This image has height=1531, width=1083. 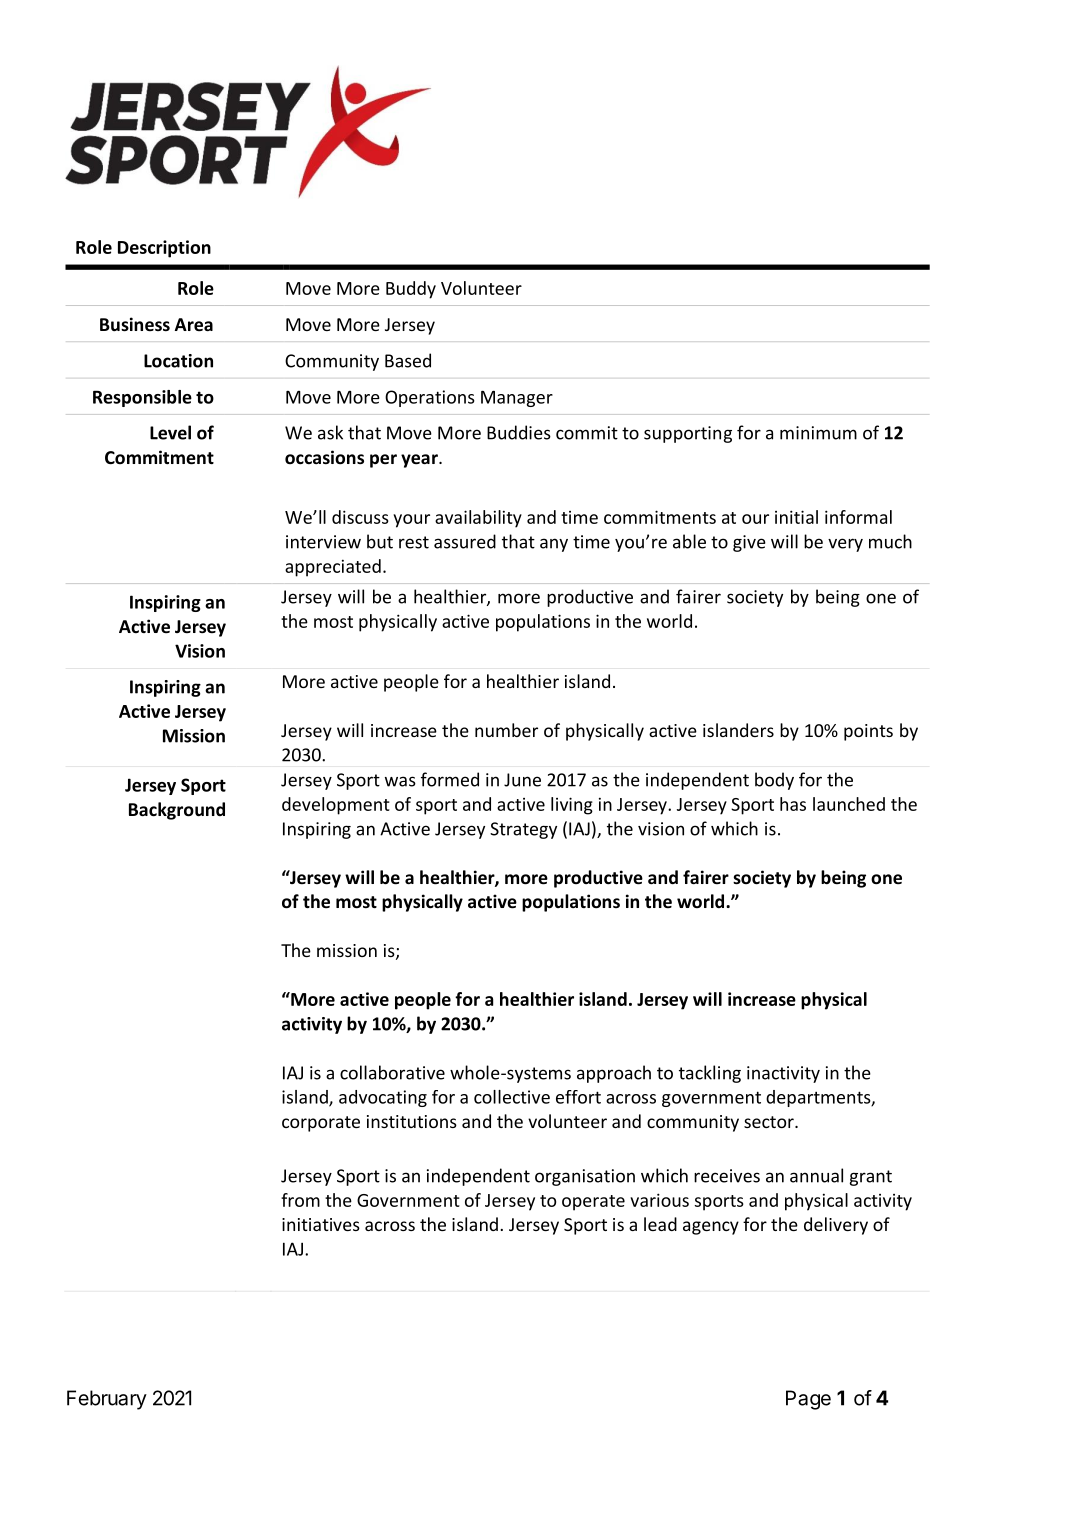 What do you see at coordinates (107, 1400) in the image?
I see `February` at bounding box center [107, 1400].
